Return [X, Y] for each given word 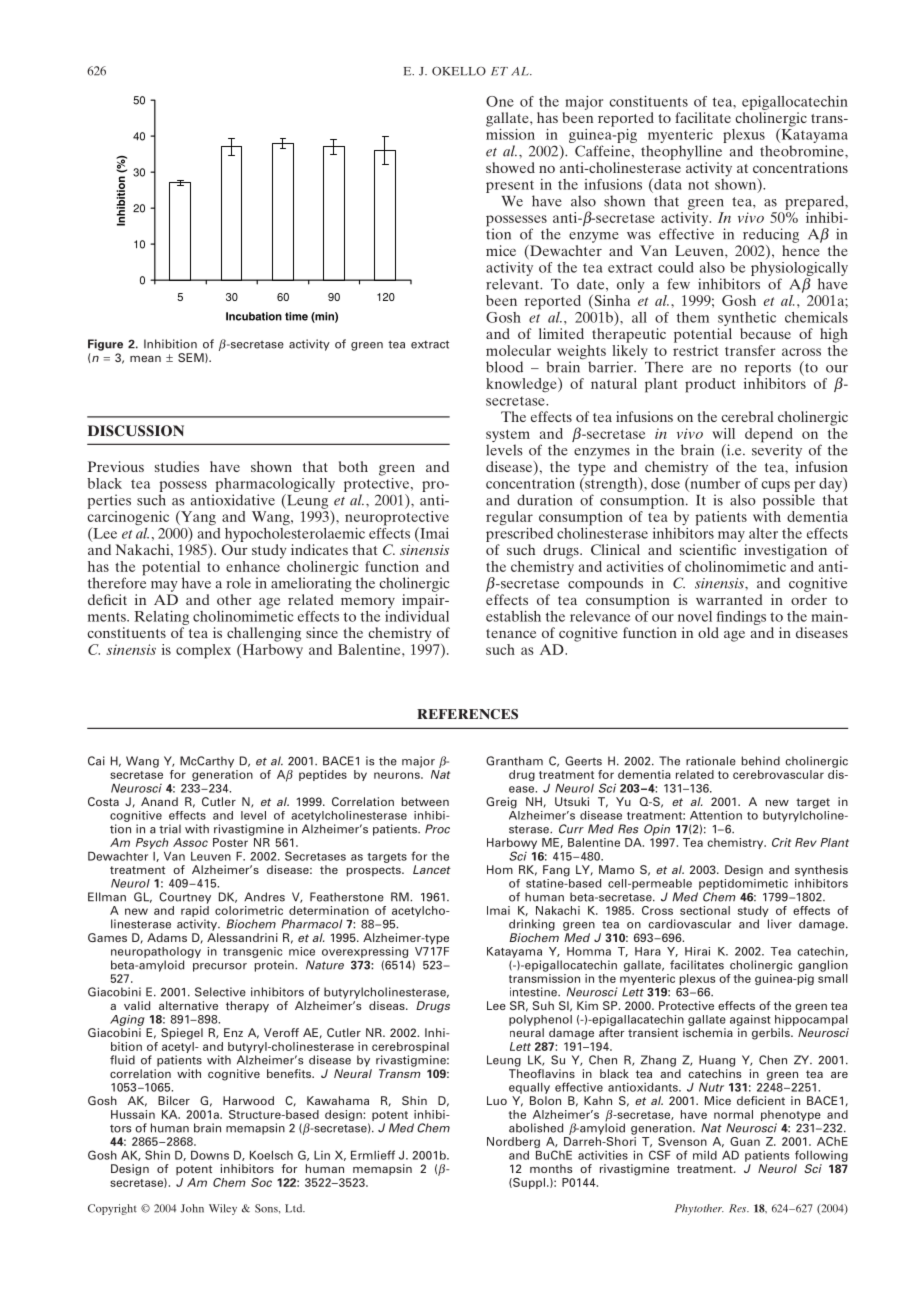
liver [780, 924]
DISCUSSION [136, 431]
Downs [210, 1155]
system [508, 437]
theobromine [803, 151]
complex [203, 651]
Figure [105, 345]
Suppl [528, 1183]
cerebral [747, 416]
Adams [167, 937]
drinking [532, 925]
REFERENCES [467, 714]
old [708, 632]
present [510, 186]
